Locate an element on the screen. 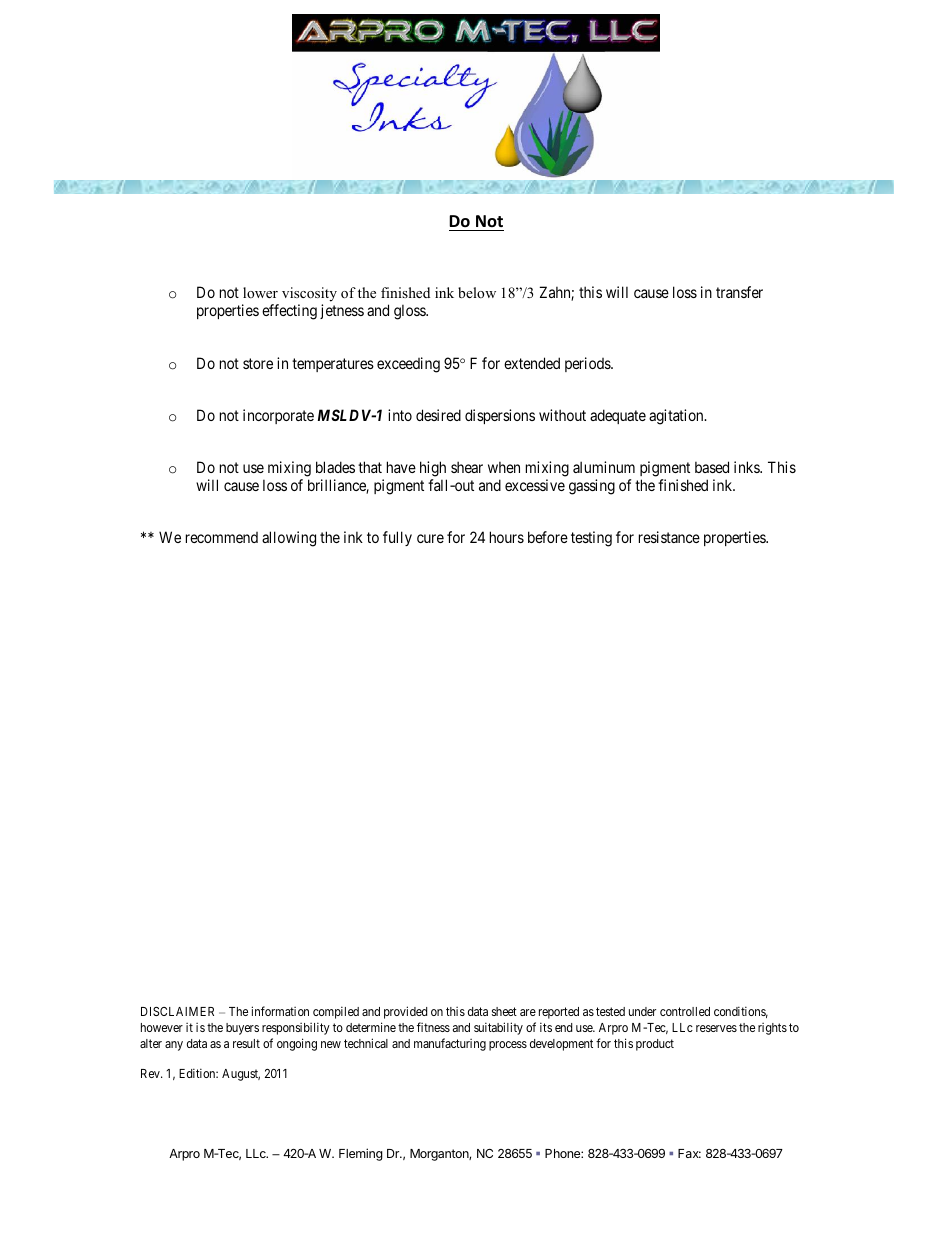 Image resolution: width=952 pixels, height=1233 pixels. Fax is located at coordinates (689, 1153).
